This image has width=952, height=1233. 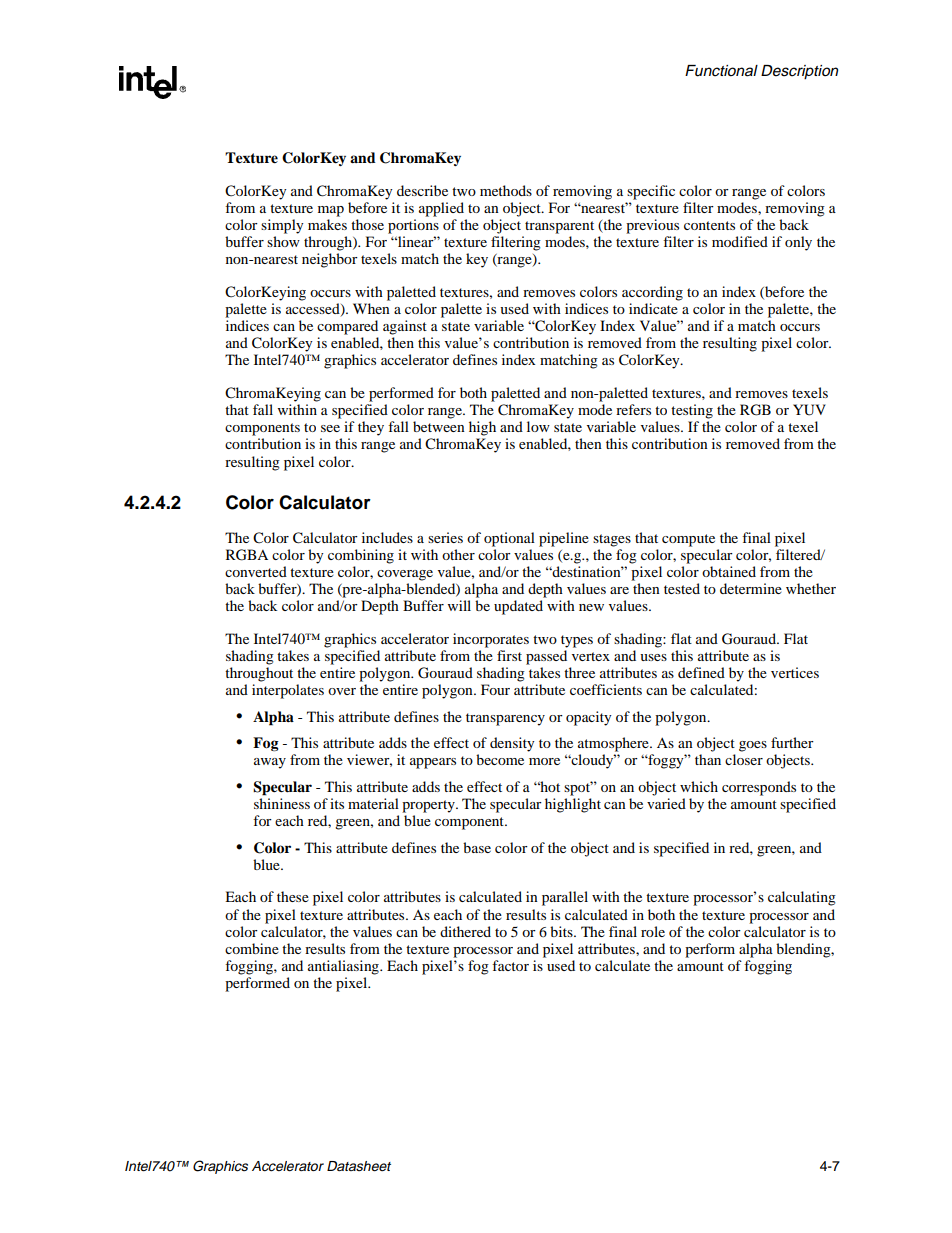 I want to click on more, so click(x=544, y=761).
